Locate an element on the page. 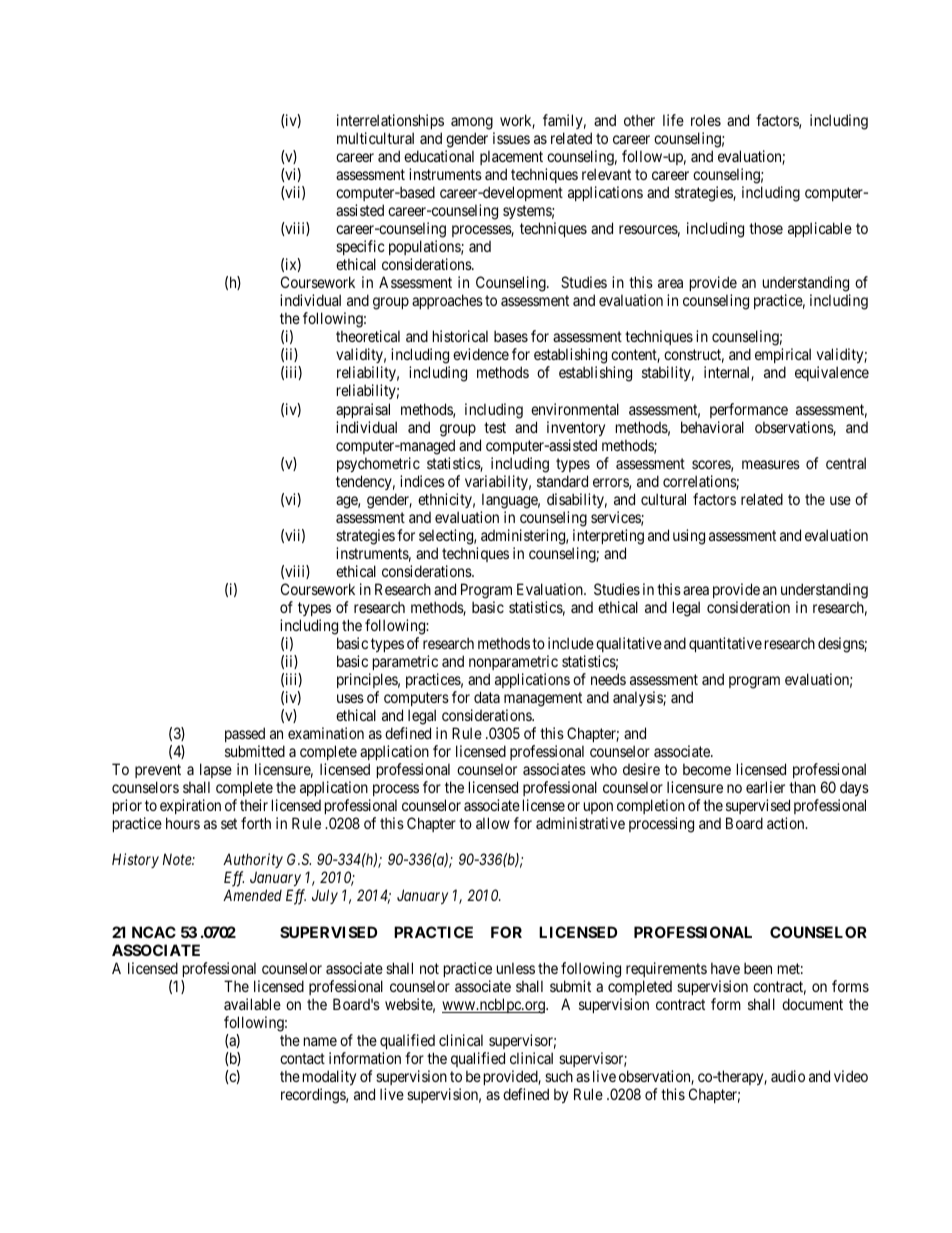 This image has height=1233, width=952. available is located at coordinates (252, 1004).
